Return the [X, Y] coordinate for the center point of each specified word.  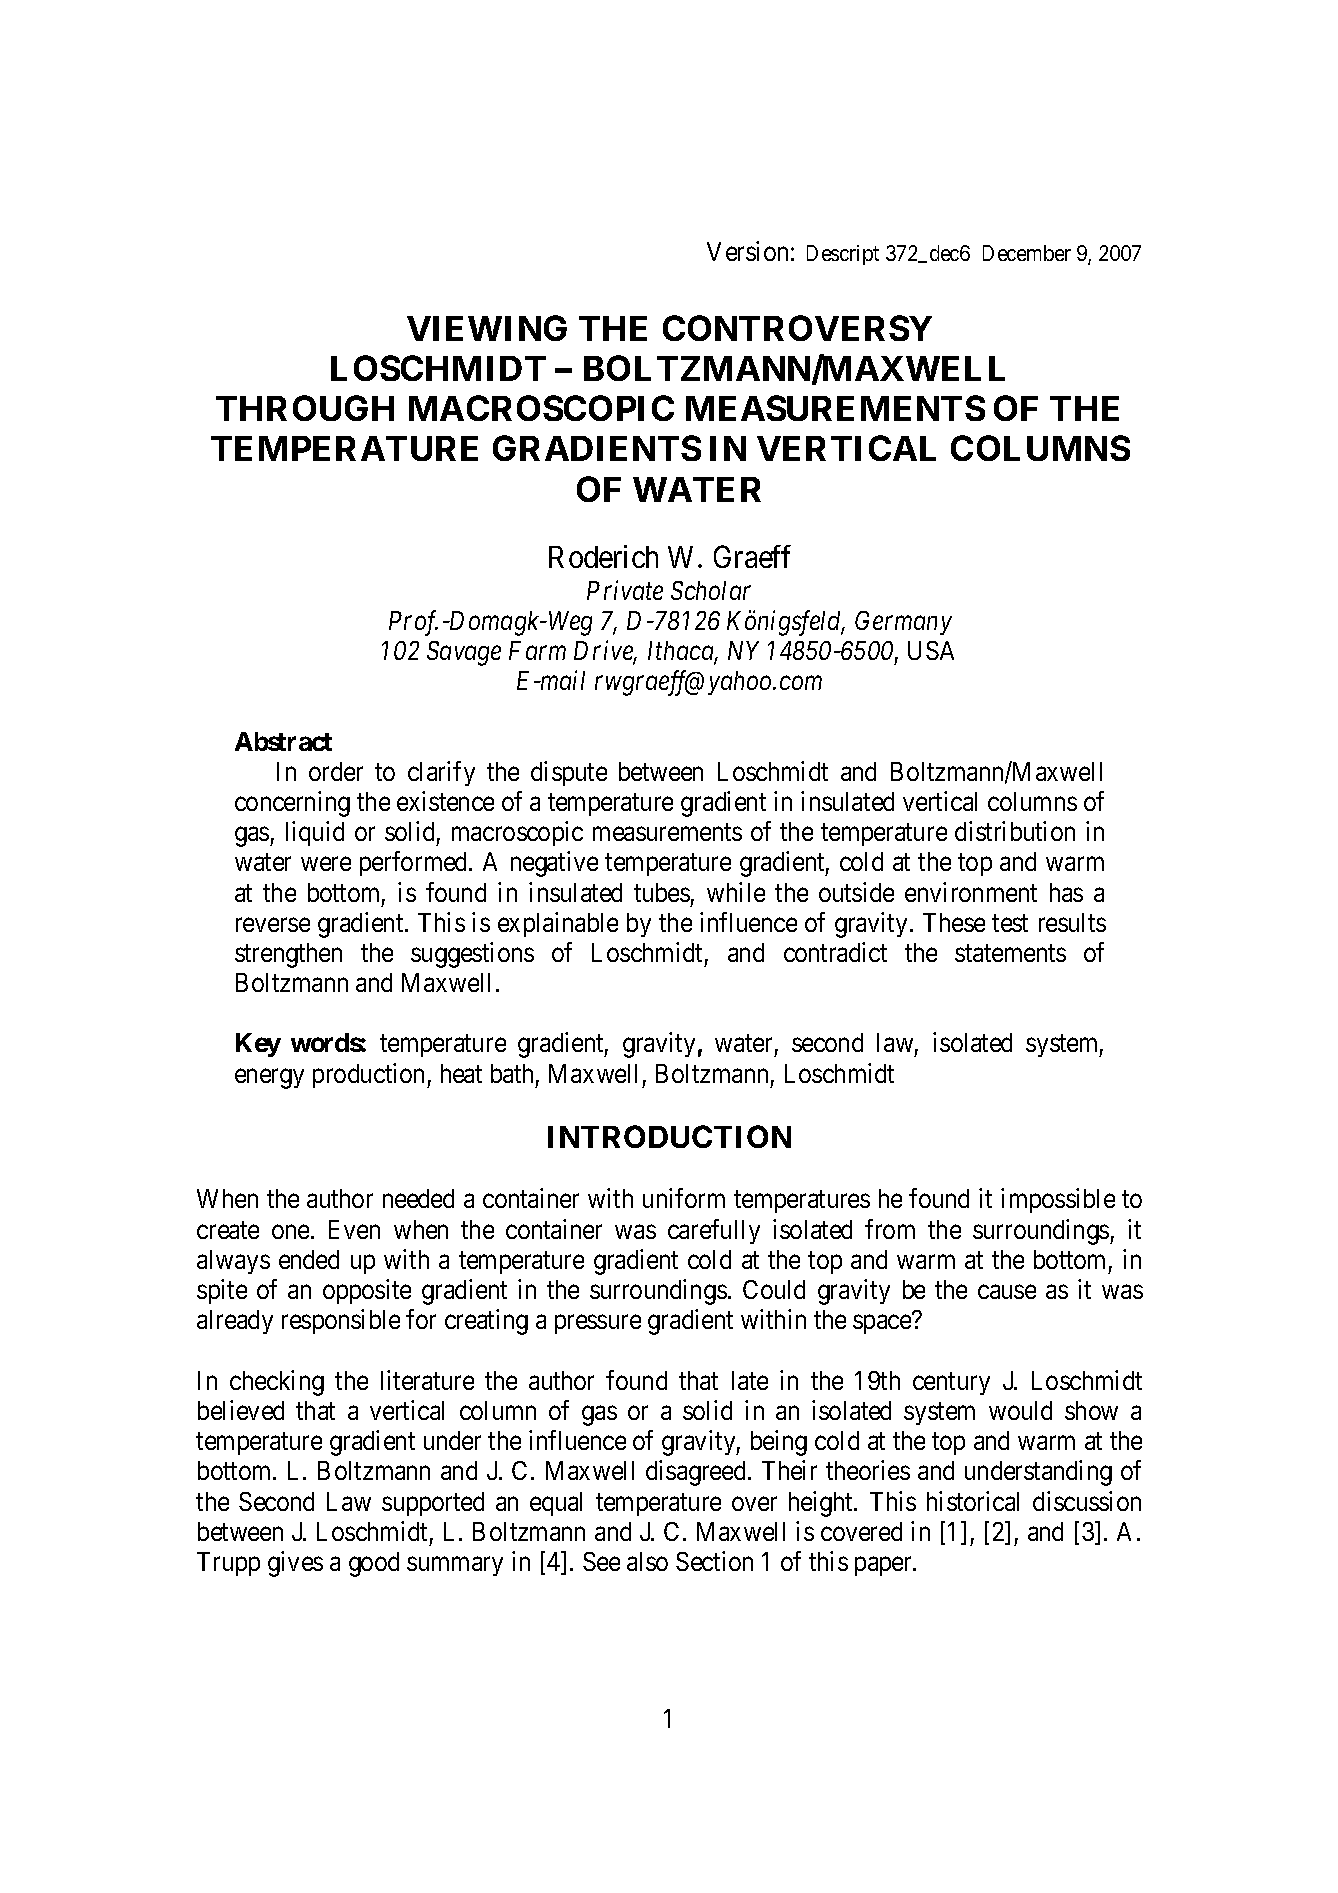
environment [971, 892]
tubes [662, 892]
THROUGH [305, 408]
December [1027, 253]
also [647, 1561]
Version [747, 251]
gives [295, 1564]
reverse [273, 925]
